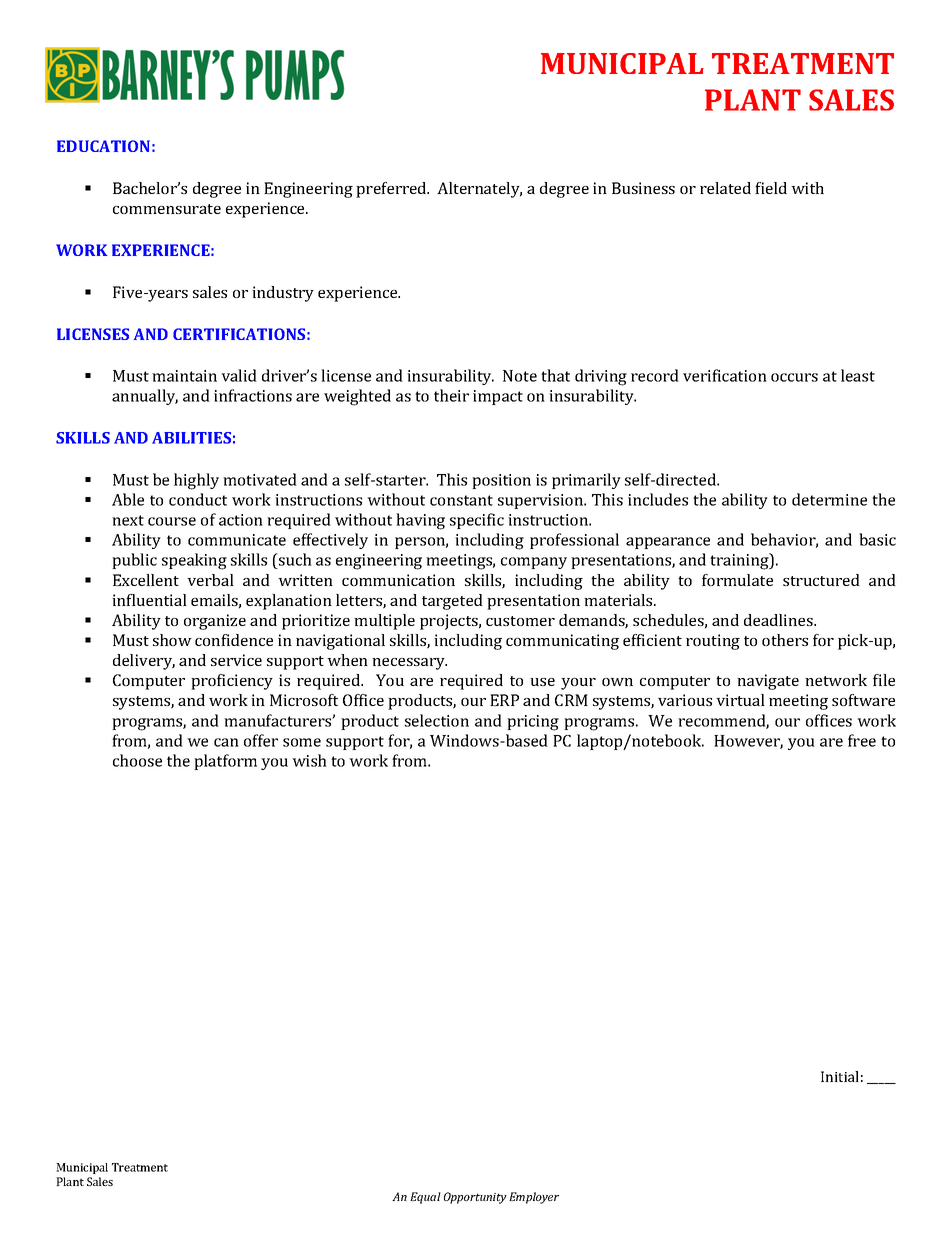  Describe the element at coordinates (534, 1198) in the screenshot. I see `Employer` at that location.
